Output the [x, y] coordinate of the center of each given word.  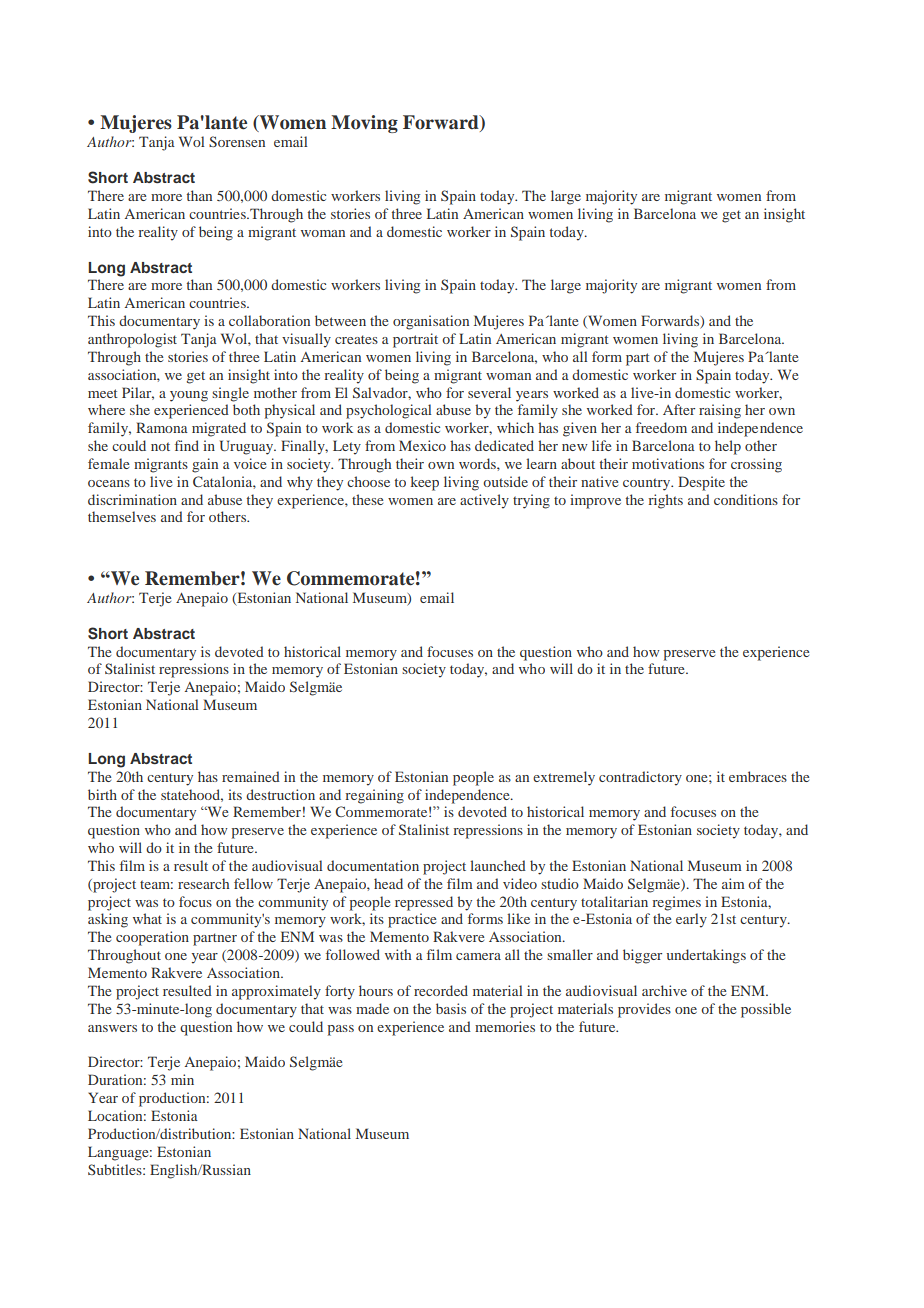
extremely [564, 778]
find [187, 445]
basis [451, 1008]
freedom [661, 427]
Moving [364, 124]
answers [112, 1028]
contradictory [640, 778]
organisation [431, 322]
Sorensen [237, 141]
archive [664, 990]
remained [251, 776]
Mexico [422, 445]
